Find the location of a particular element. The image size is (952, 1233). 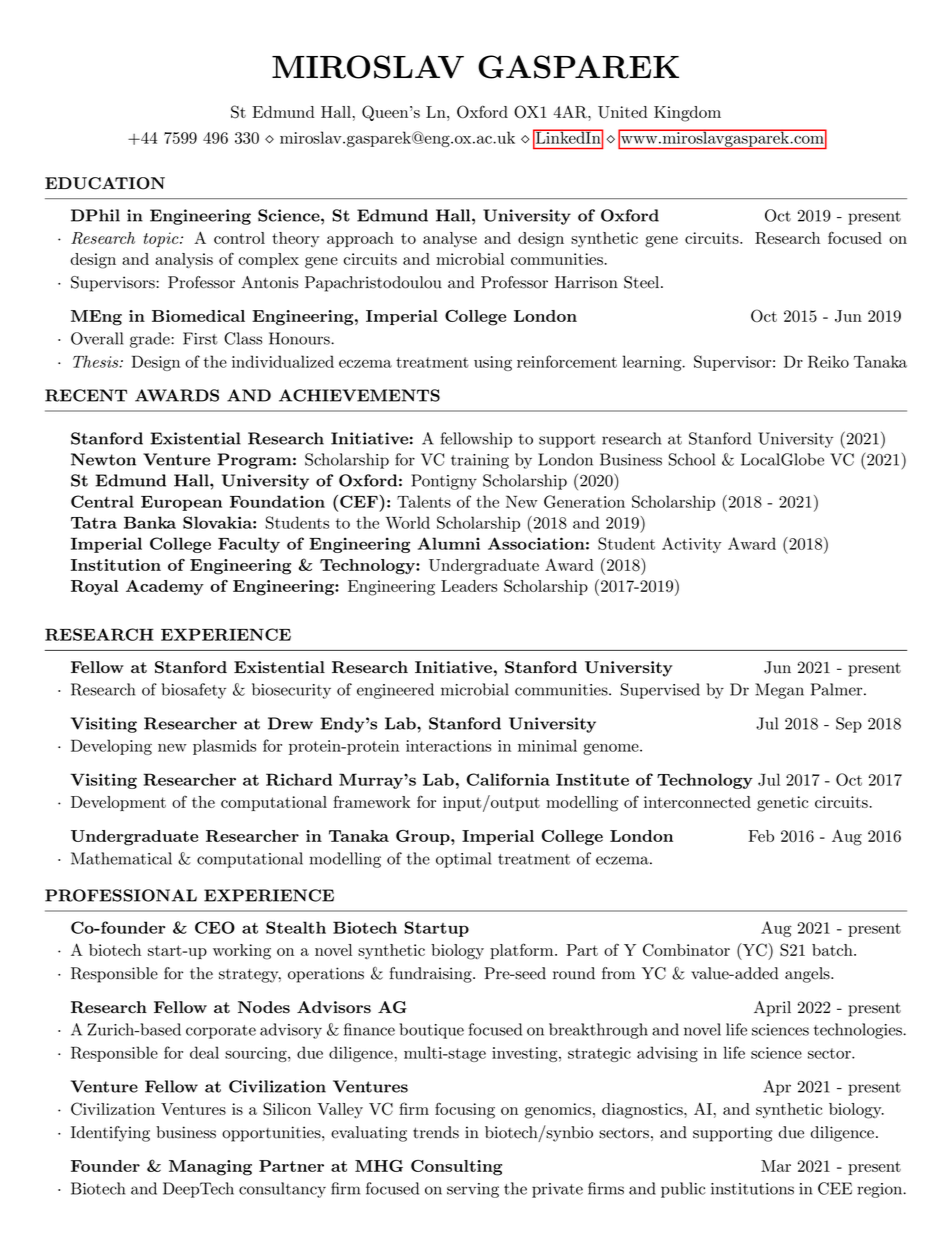

EDUCATION is located at coordinates (105, 183).
